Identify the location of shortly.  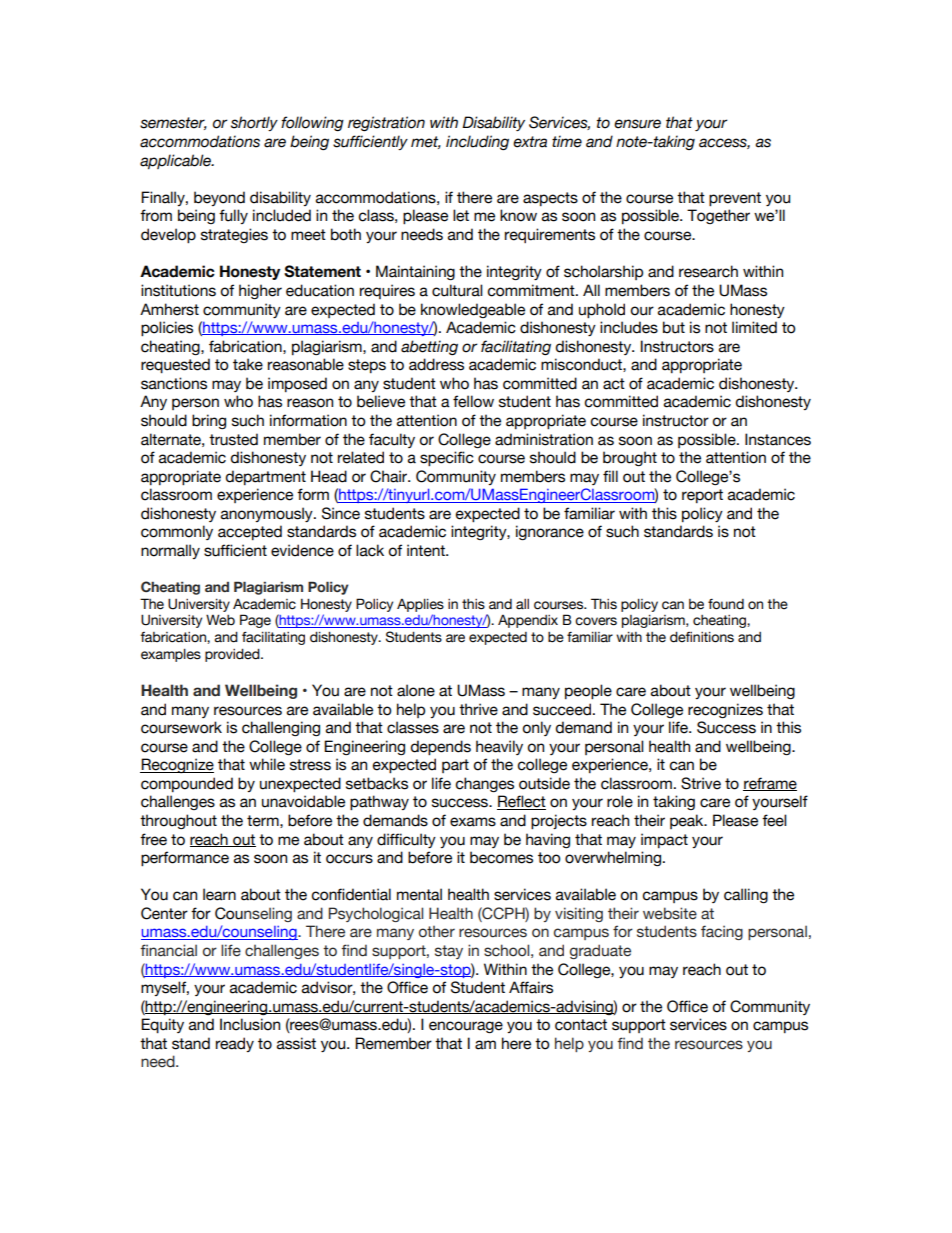
(254, 123).
